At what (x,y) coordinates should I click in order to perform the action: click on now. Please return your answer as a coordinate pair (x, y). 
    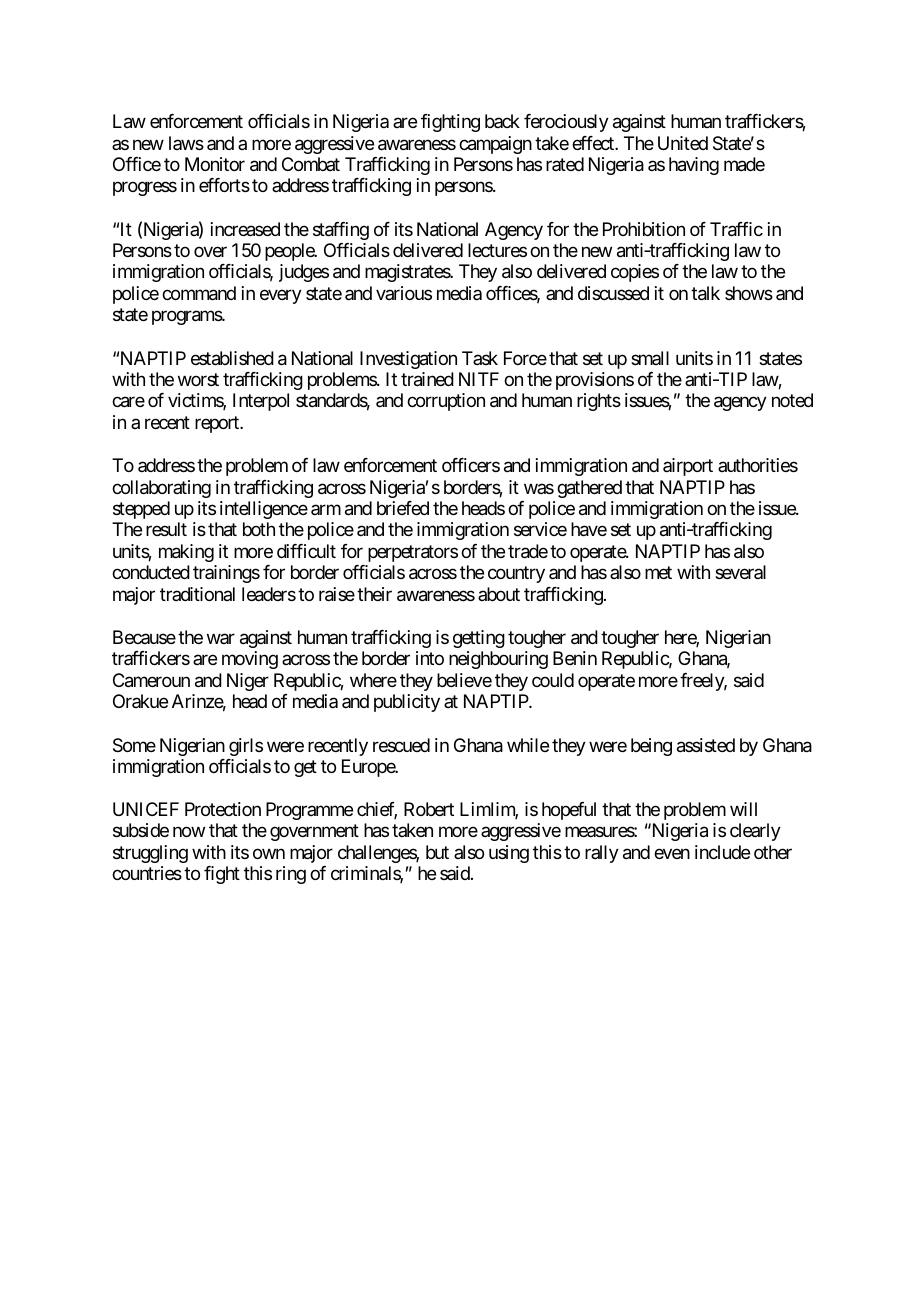
    Looking at the image, I should click on (189, 832).
